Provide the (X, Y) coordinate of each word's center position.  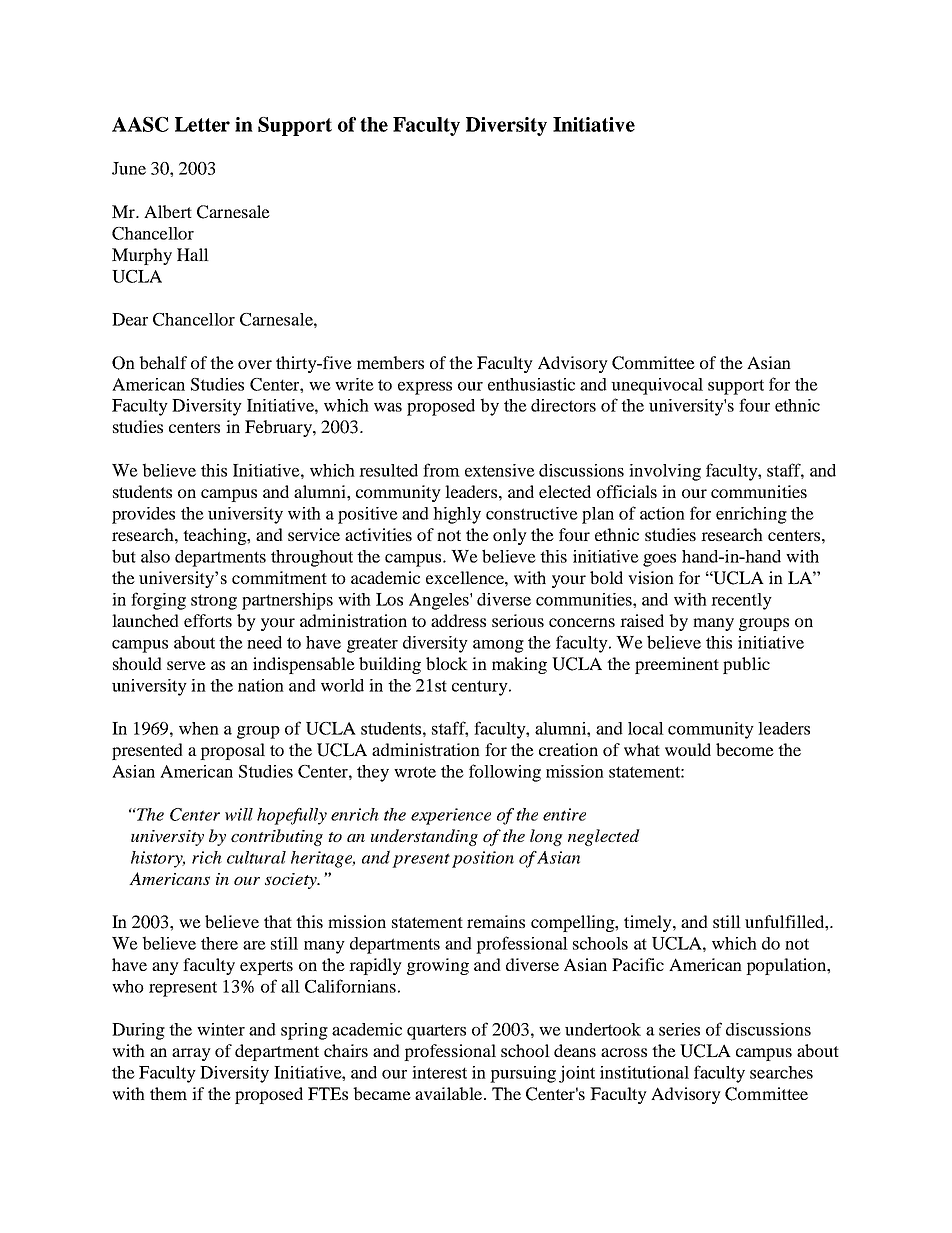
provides (143, 515)
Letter (202, 124)
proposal (232, 751)
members (390, 362)
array (191, 1054)
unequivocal (657, 386)
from (441, 470)
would (688, 749)
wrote (415, 772)
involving (665, 472)
